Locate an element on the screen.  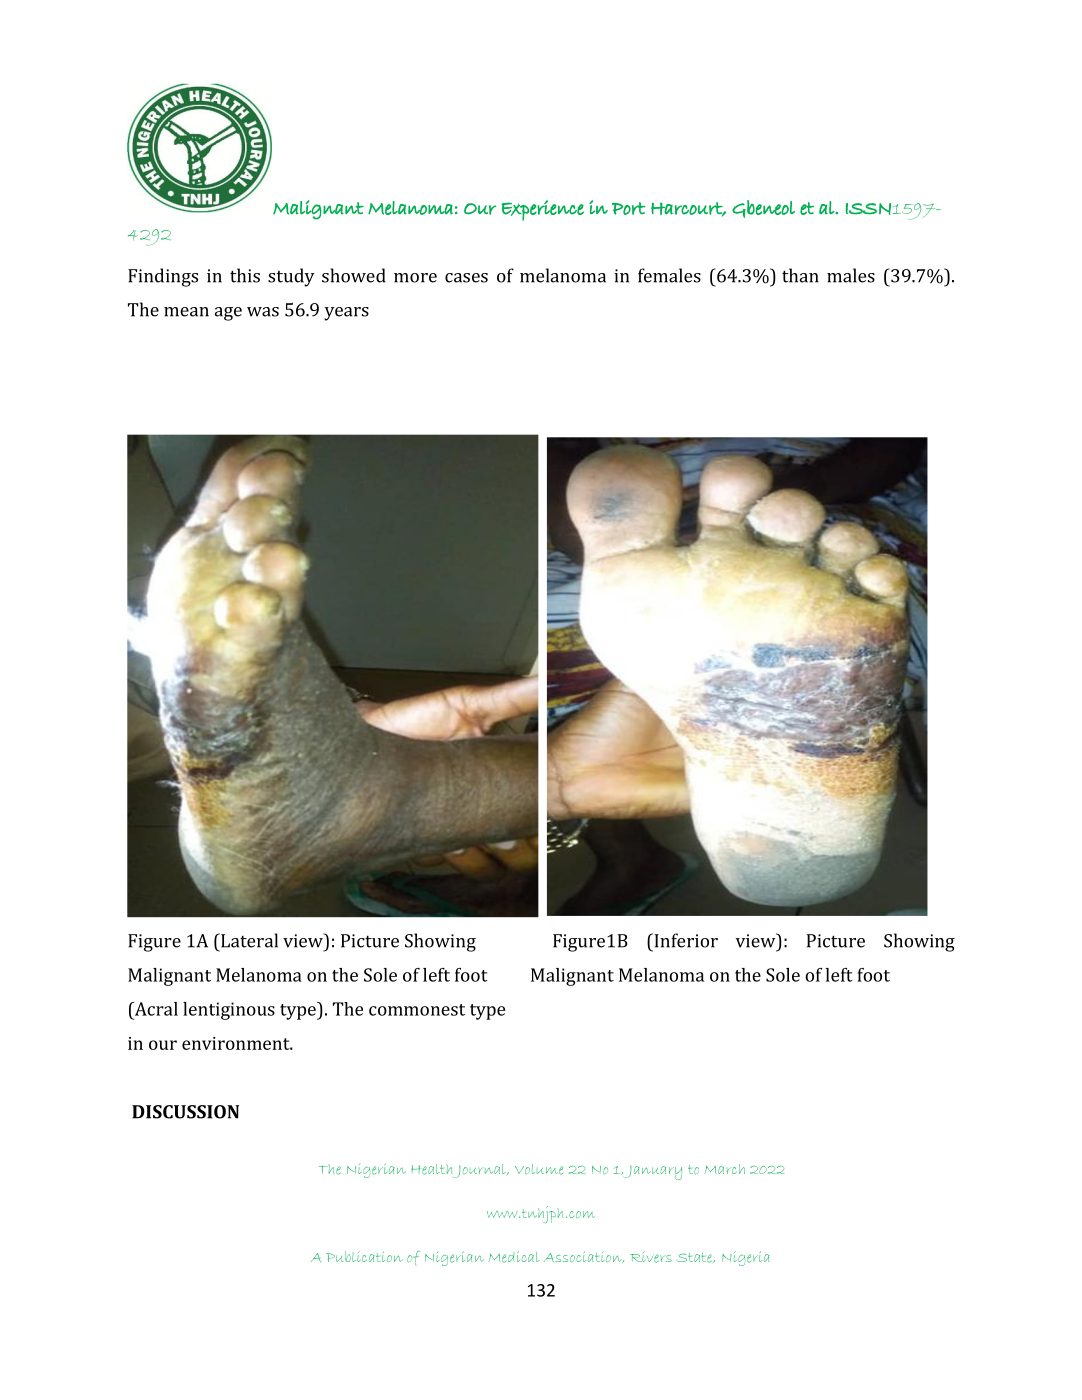
Inferior is located at coordinates (685, 940).
